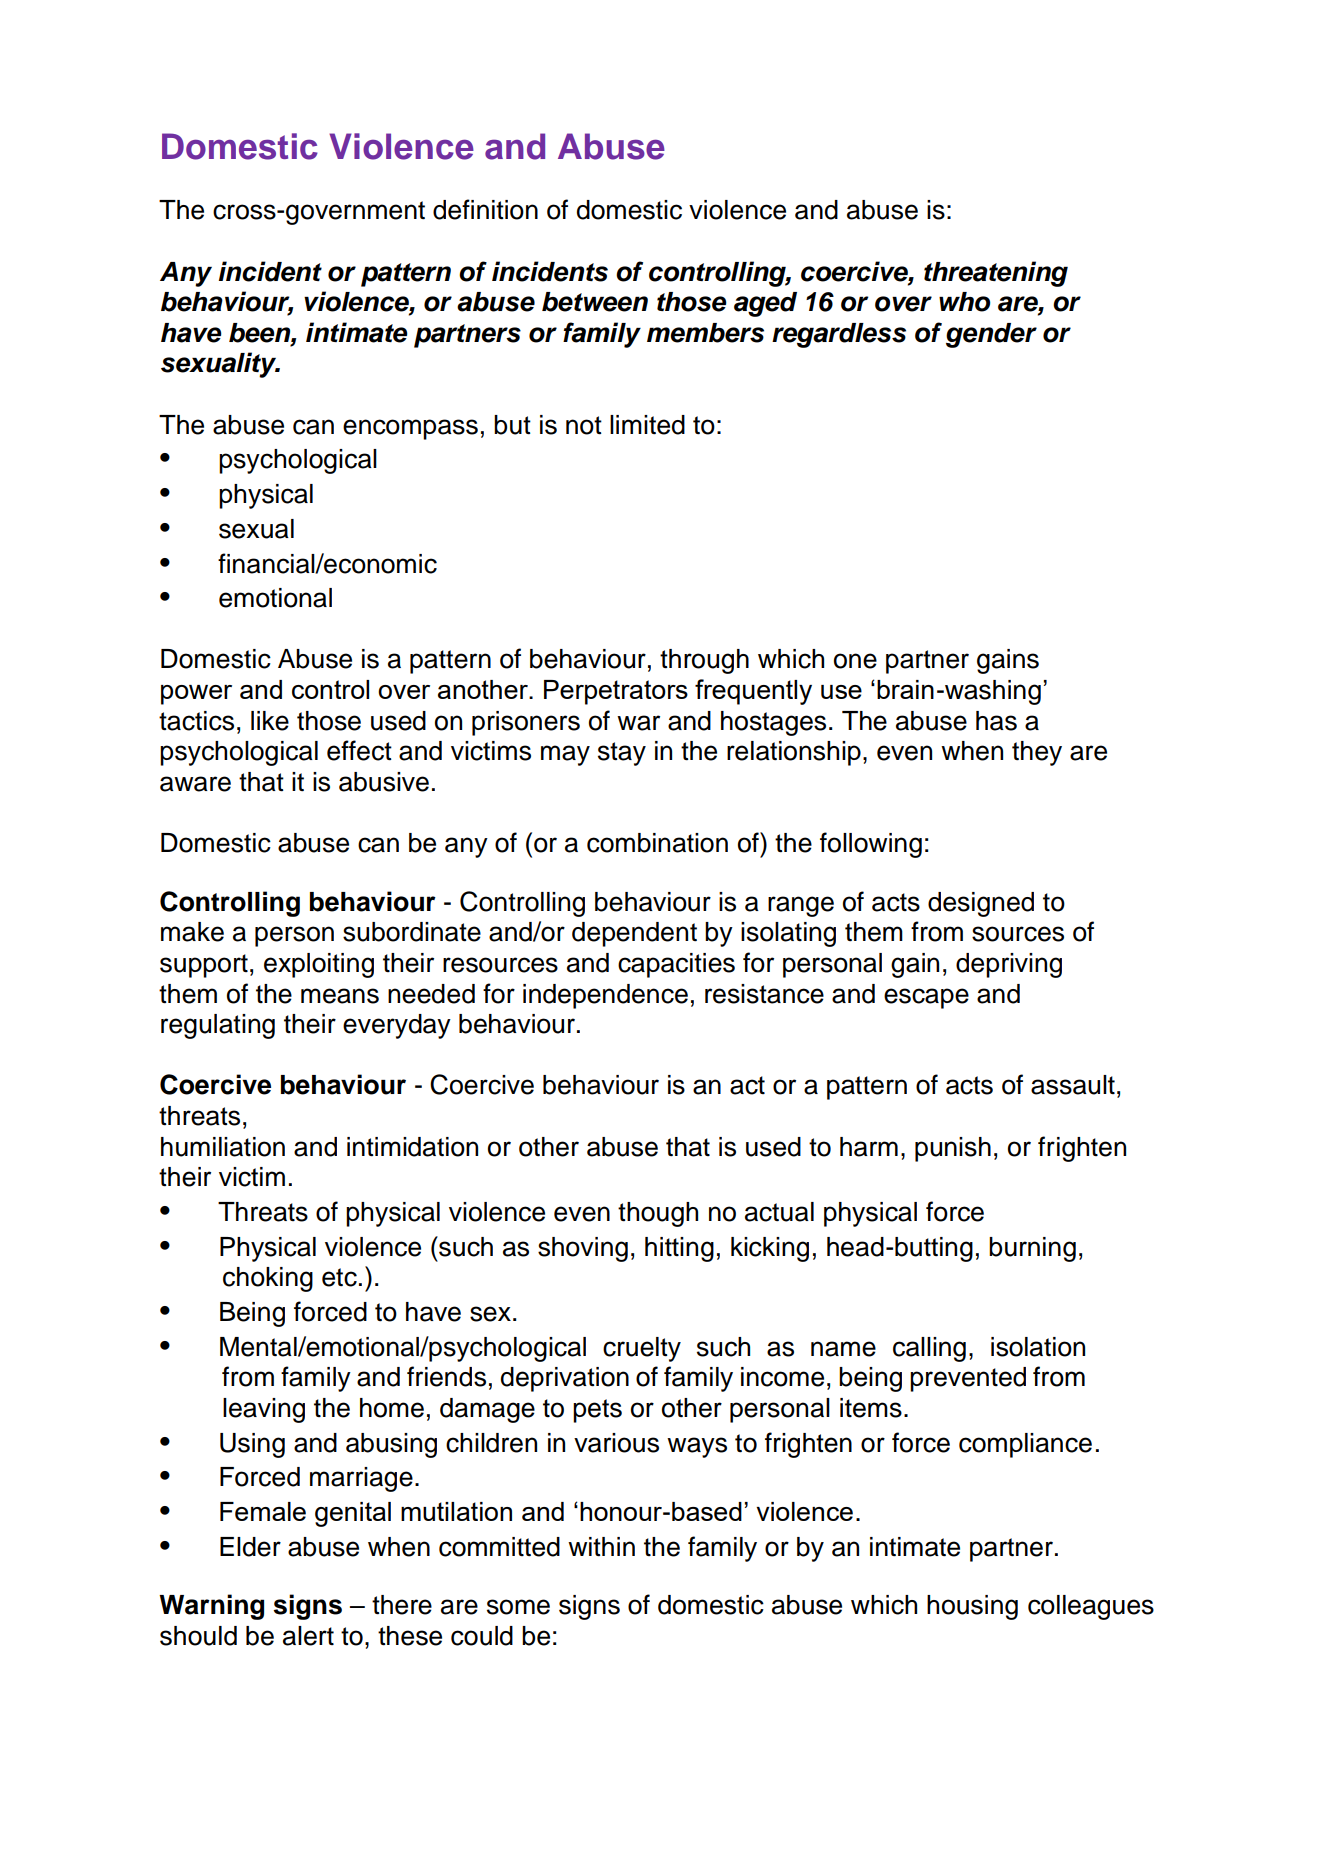  I want to click on designed, so click(981, 904).
